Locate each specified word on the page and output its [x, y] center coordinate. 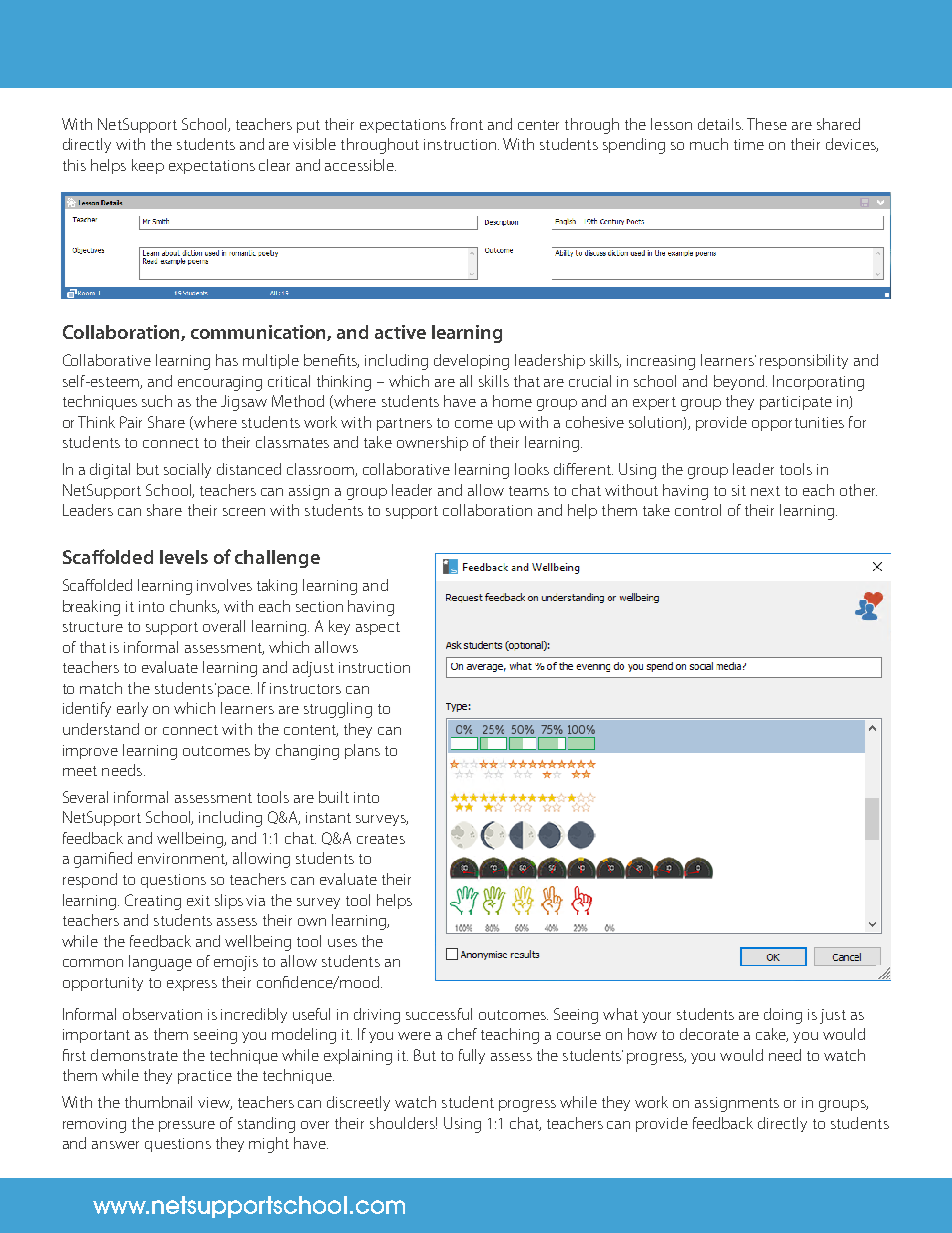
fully [472, 1056]
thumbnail [158, 1102]
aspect [378, 628]
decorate [709, 1034]
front [467, 124]
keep [148, 166]
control [698, 510]
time [749, 144]
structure [93, 627]
